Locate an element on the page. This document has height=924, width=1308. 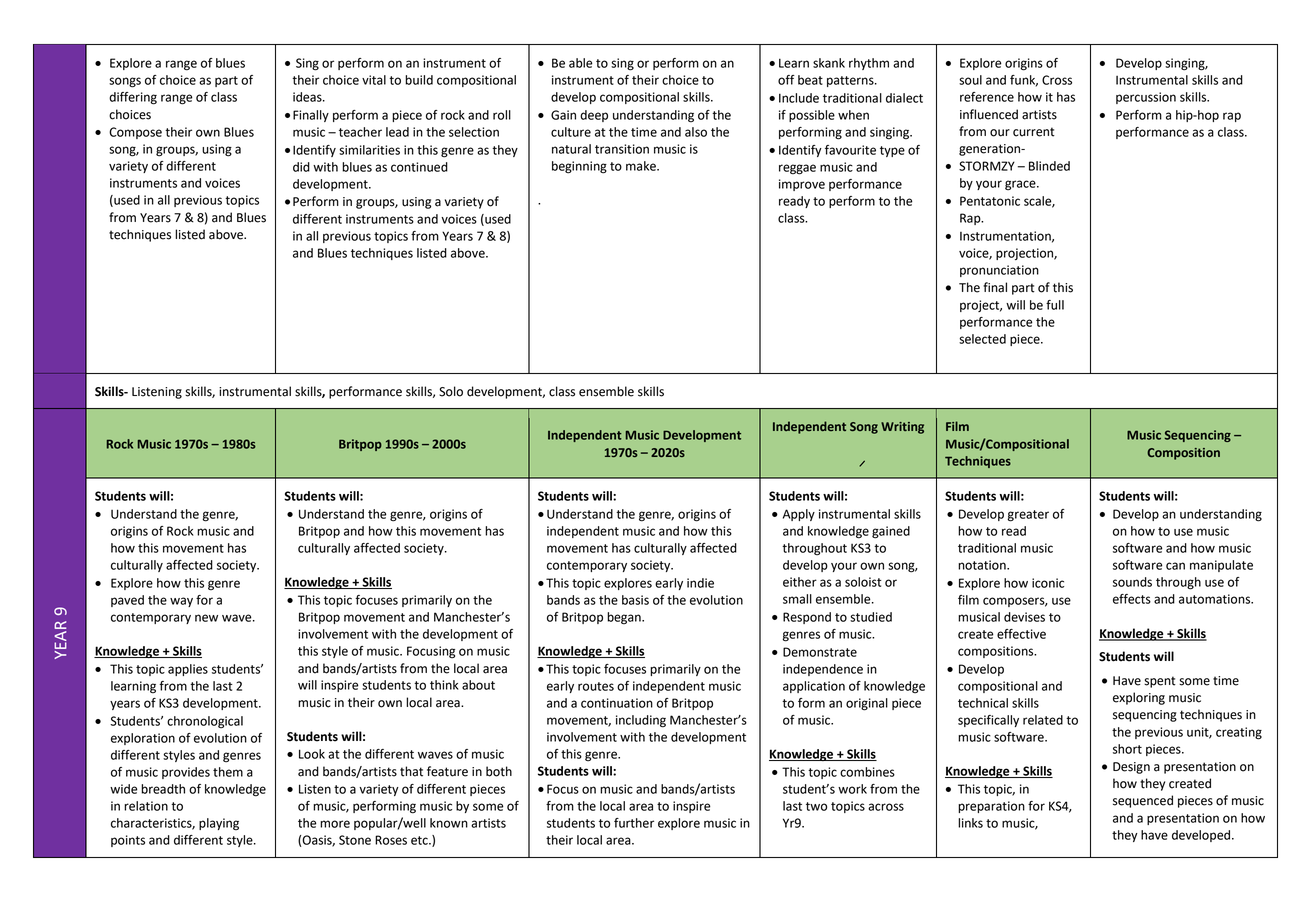
effective is located at coordinates (1021, 634).
